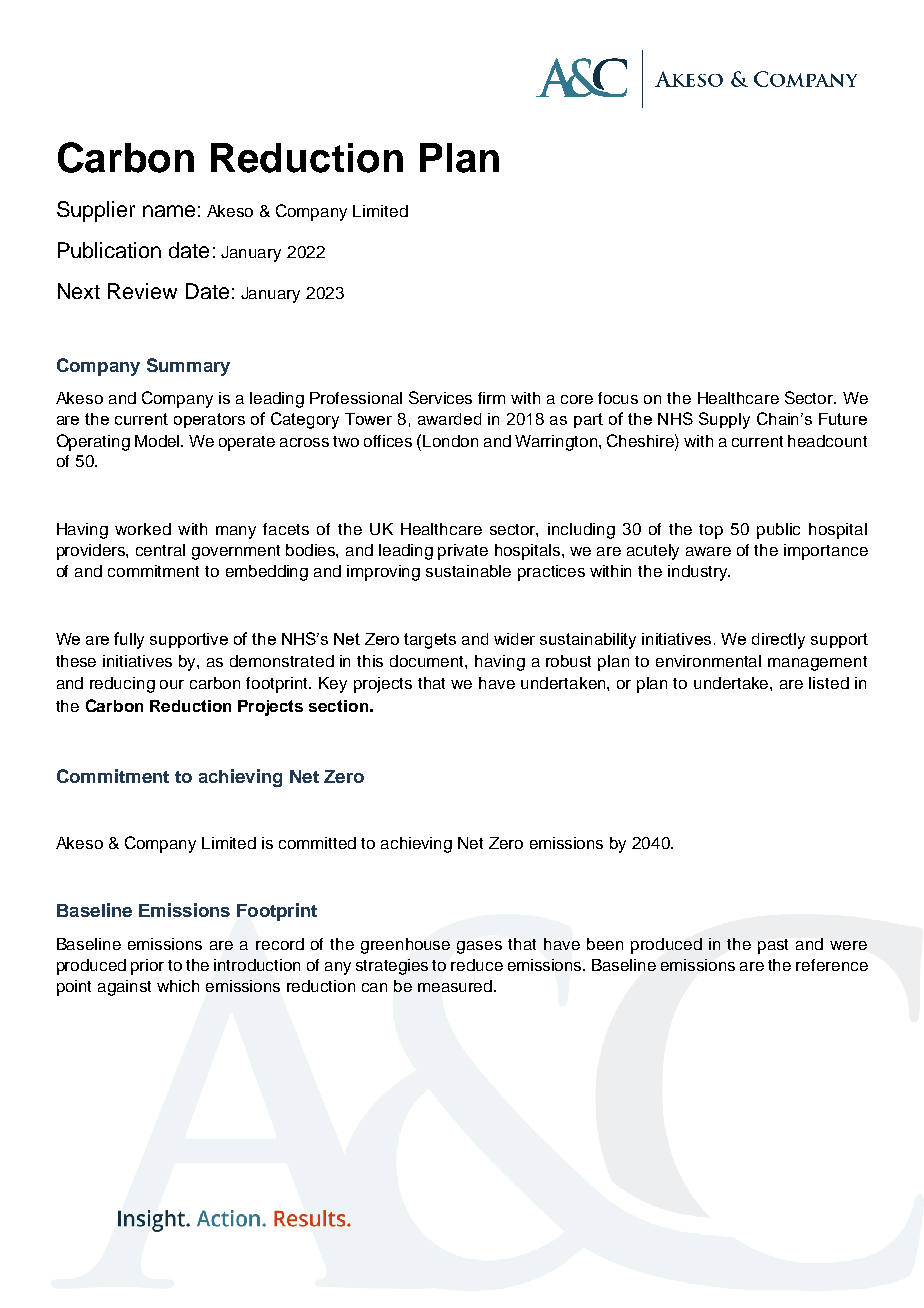  Describe the element at coordinates (147, 967) in the screenshot. I see `prior` at that location.
